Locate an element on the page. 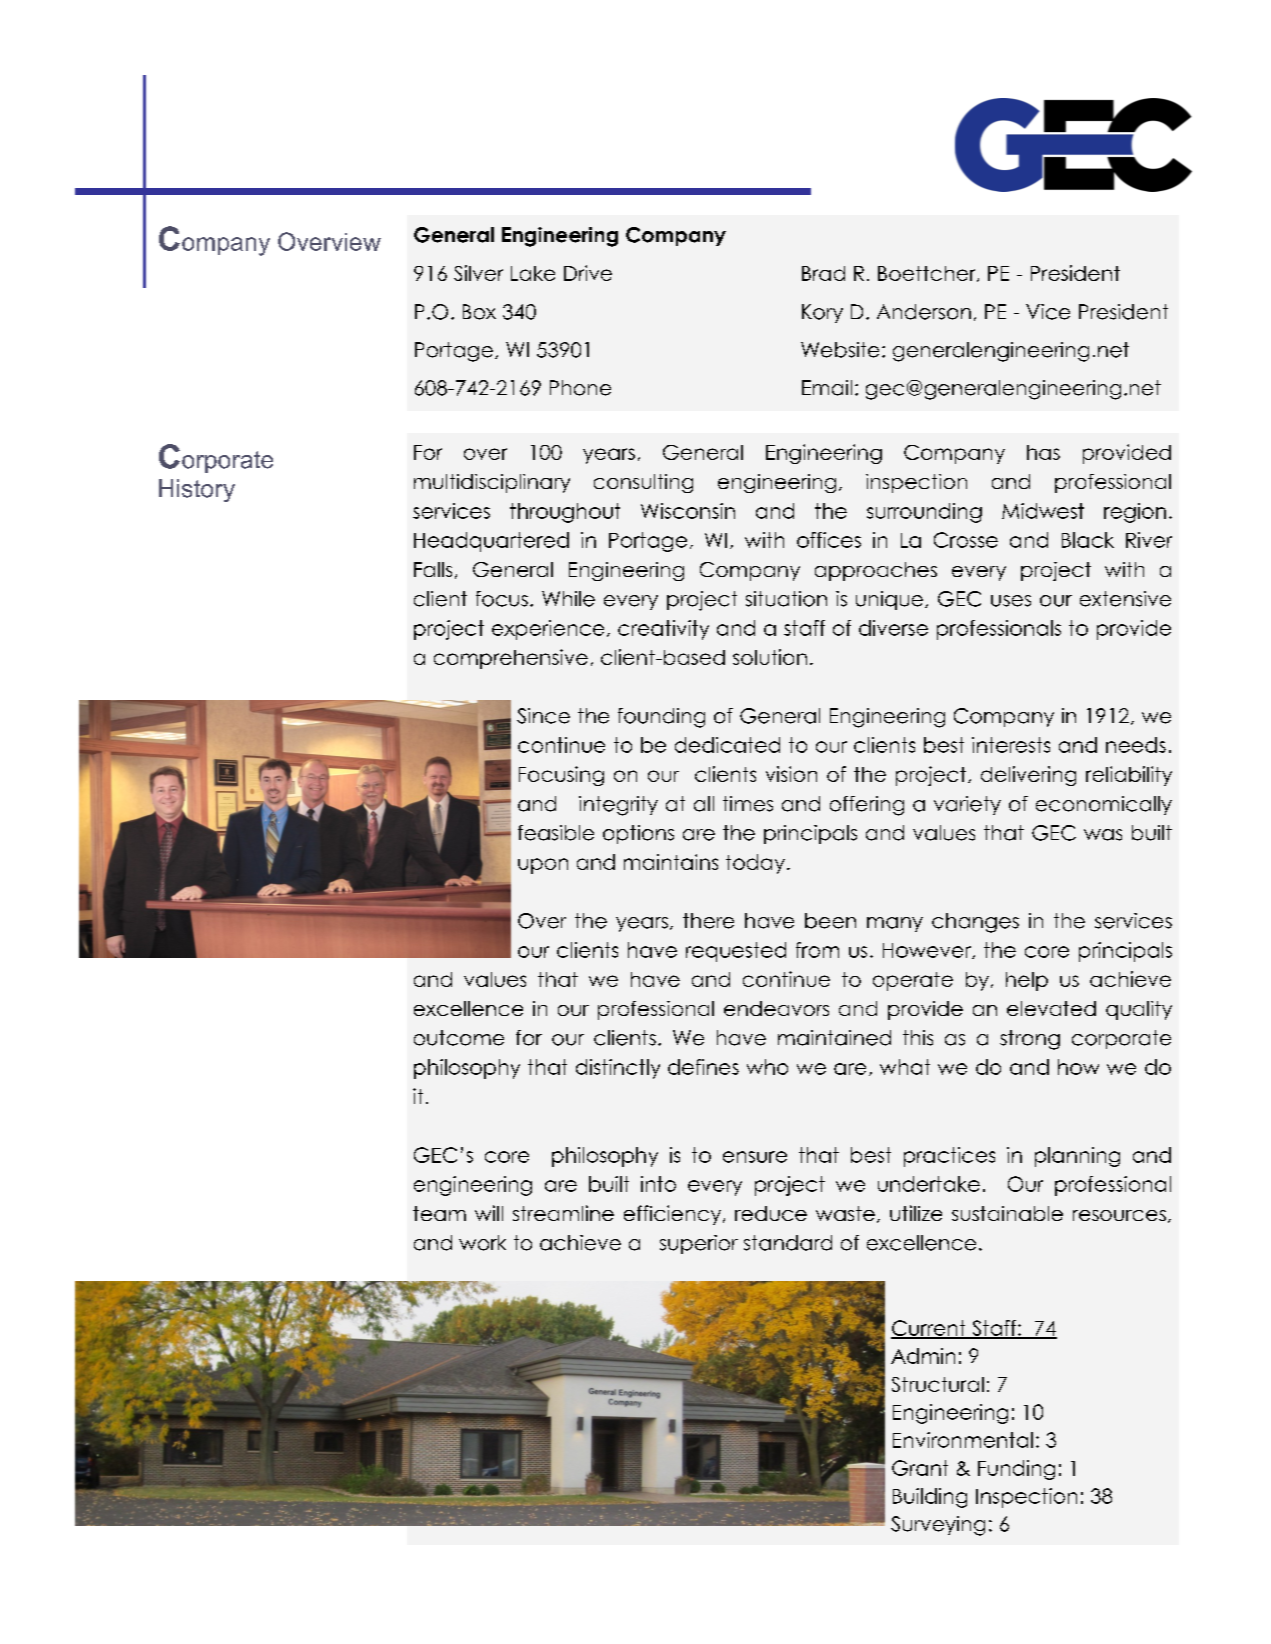 The image size is (1271, 1644). uses is located at coordinates (1011, 601).
